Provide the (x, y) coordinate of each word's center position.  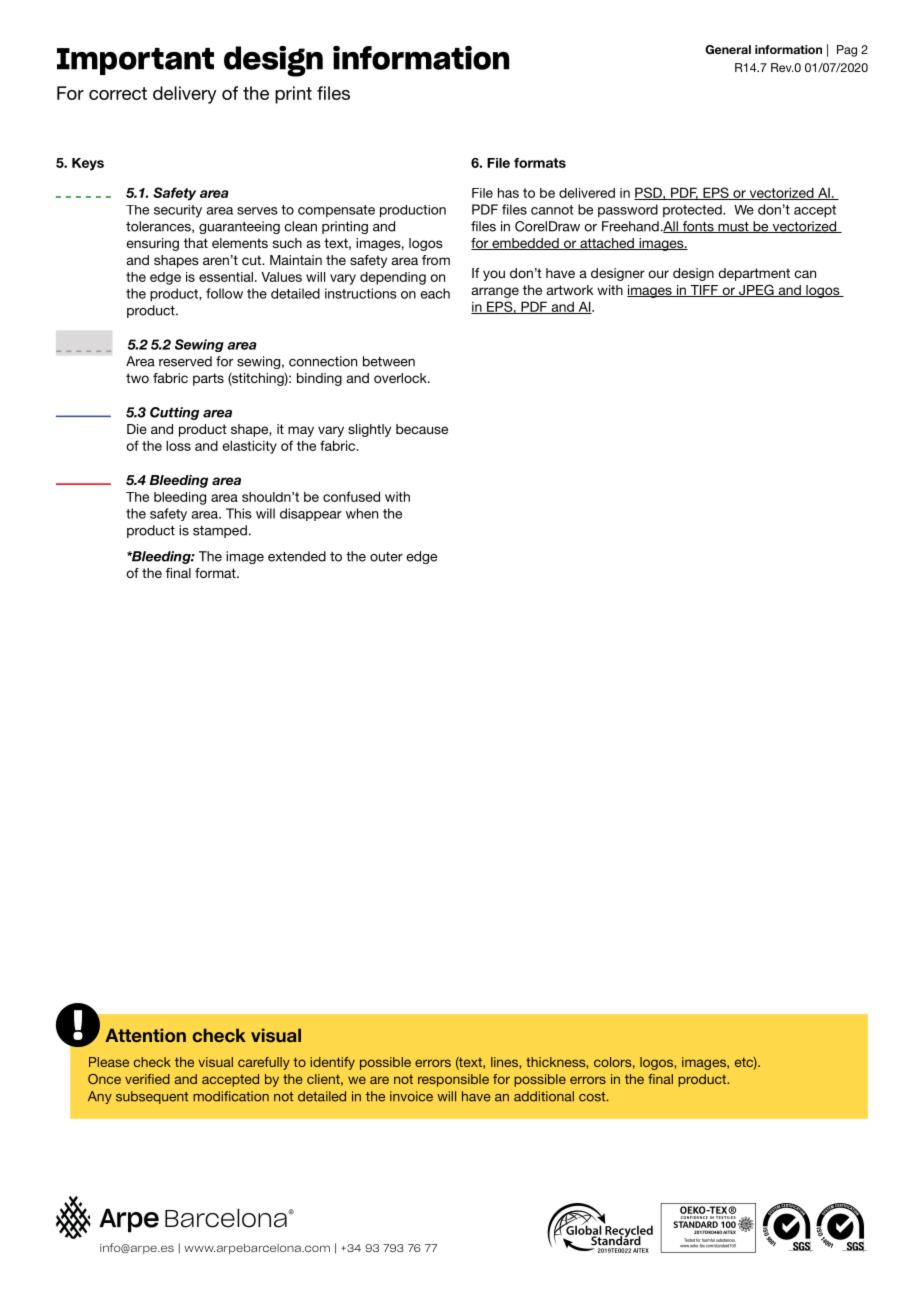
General (728, 49)
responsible (453, 1080)
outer (386, 557)
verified (147, 1079)
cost (593, 1097)
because (422, 429)
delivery (185, 95)
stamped (220, 531)
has (508, 193)
